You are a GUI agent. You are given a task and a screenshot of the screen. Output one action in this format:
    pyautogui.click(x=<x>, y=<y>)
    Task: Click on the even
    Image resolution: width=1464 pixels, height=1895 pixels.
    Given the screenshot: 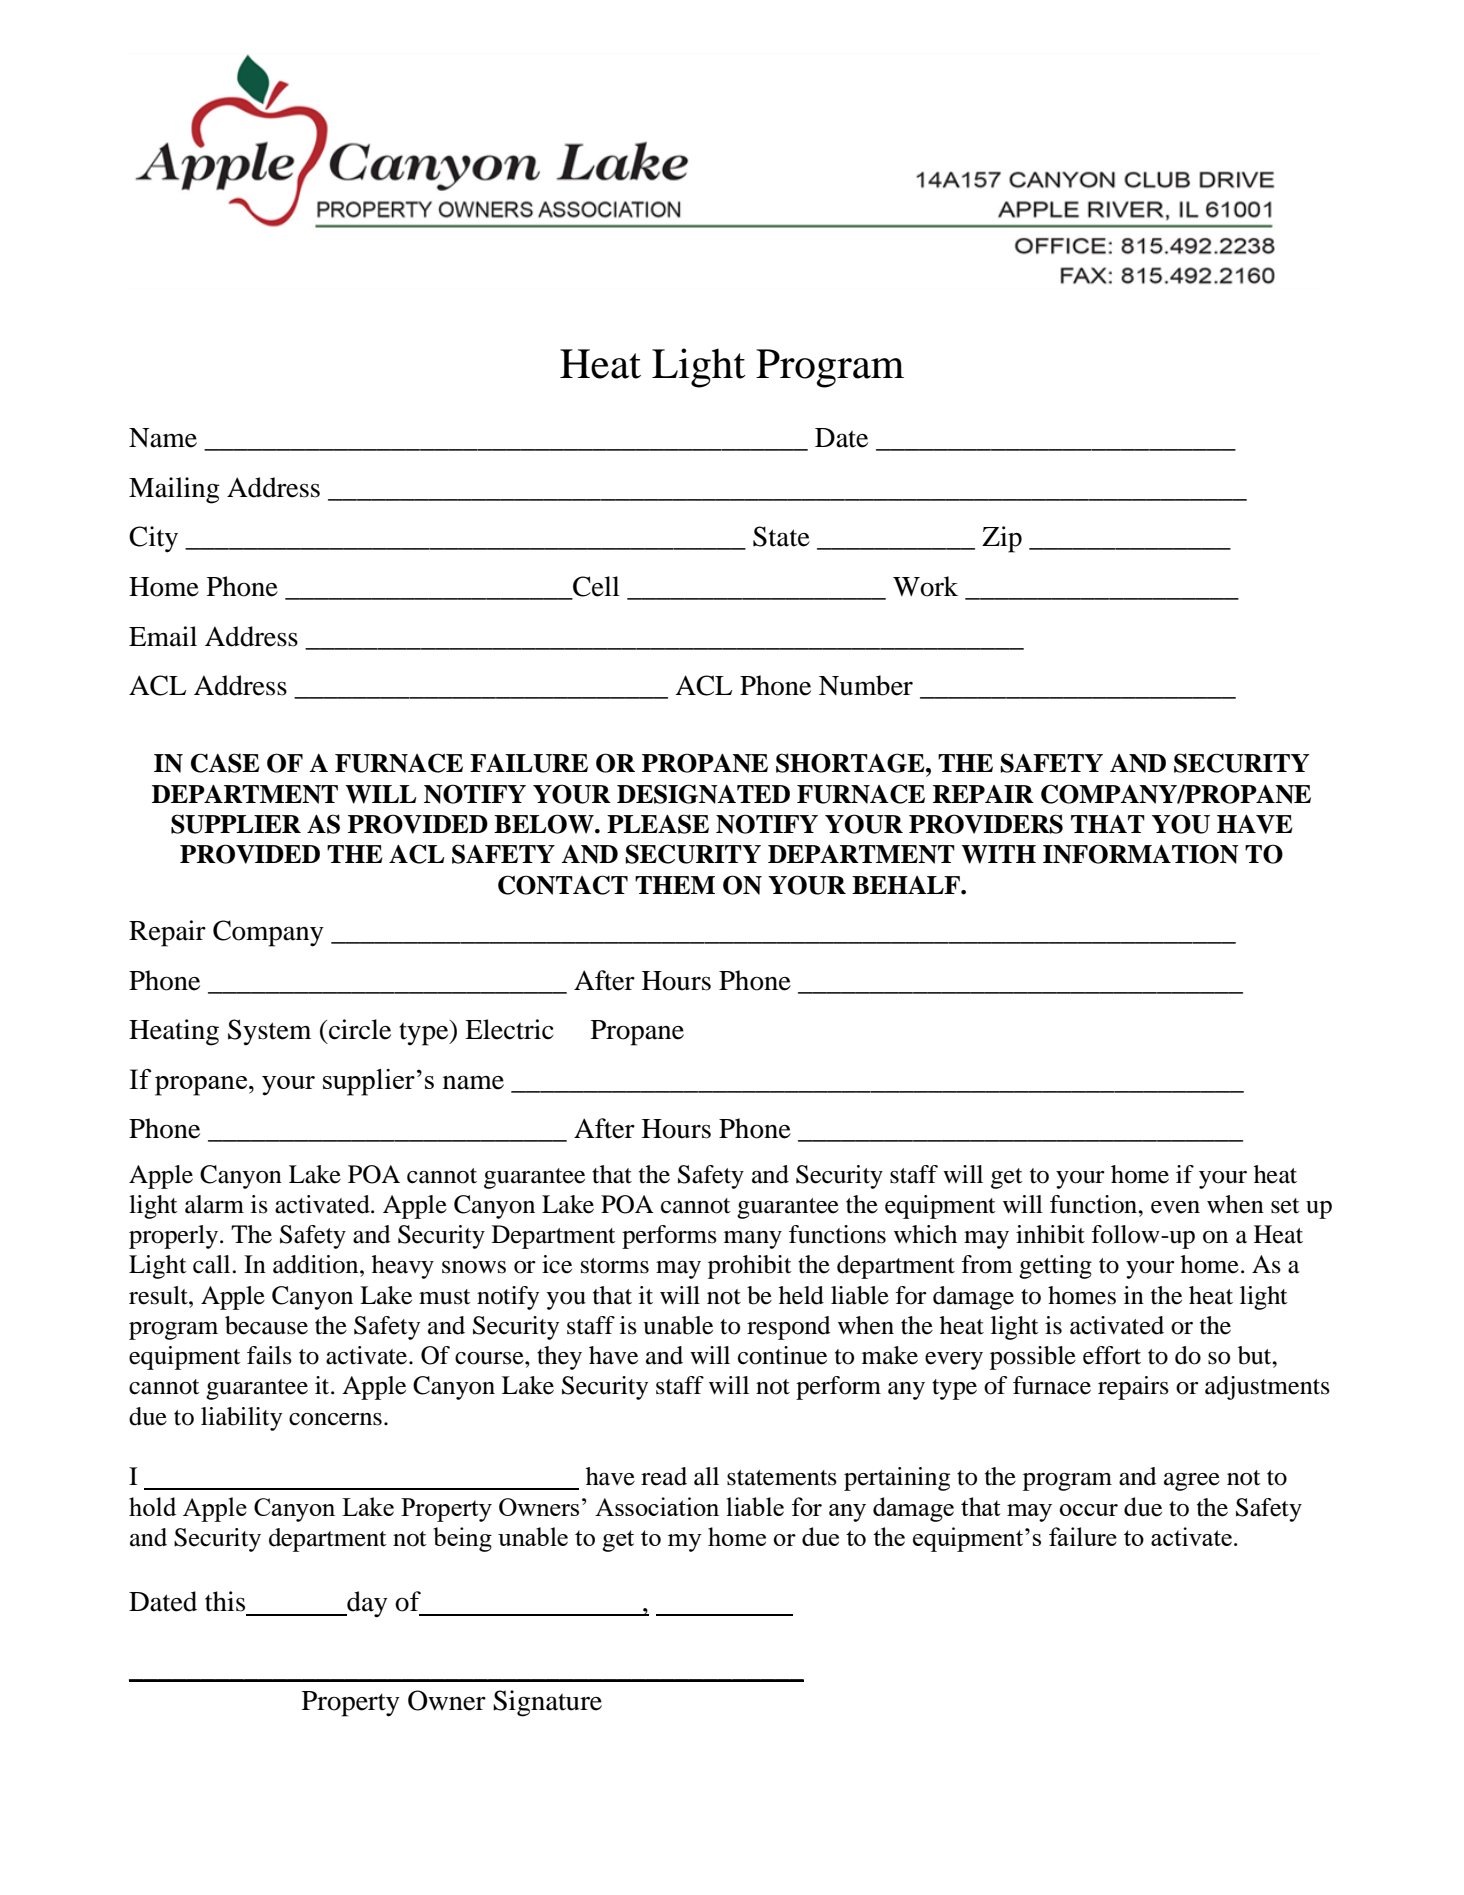 What is the action you would take?
    pyautogui.click(x=1175, y=1207)
